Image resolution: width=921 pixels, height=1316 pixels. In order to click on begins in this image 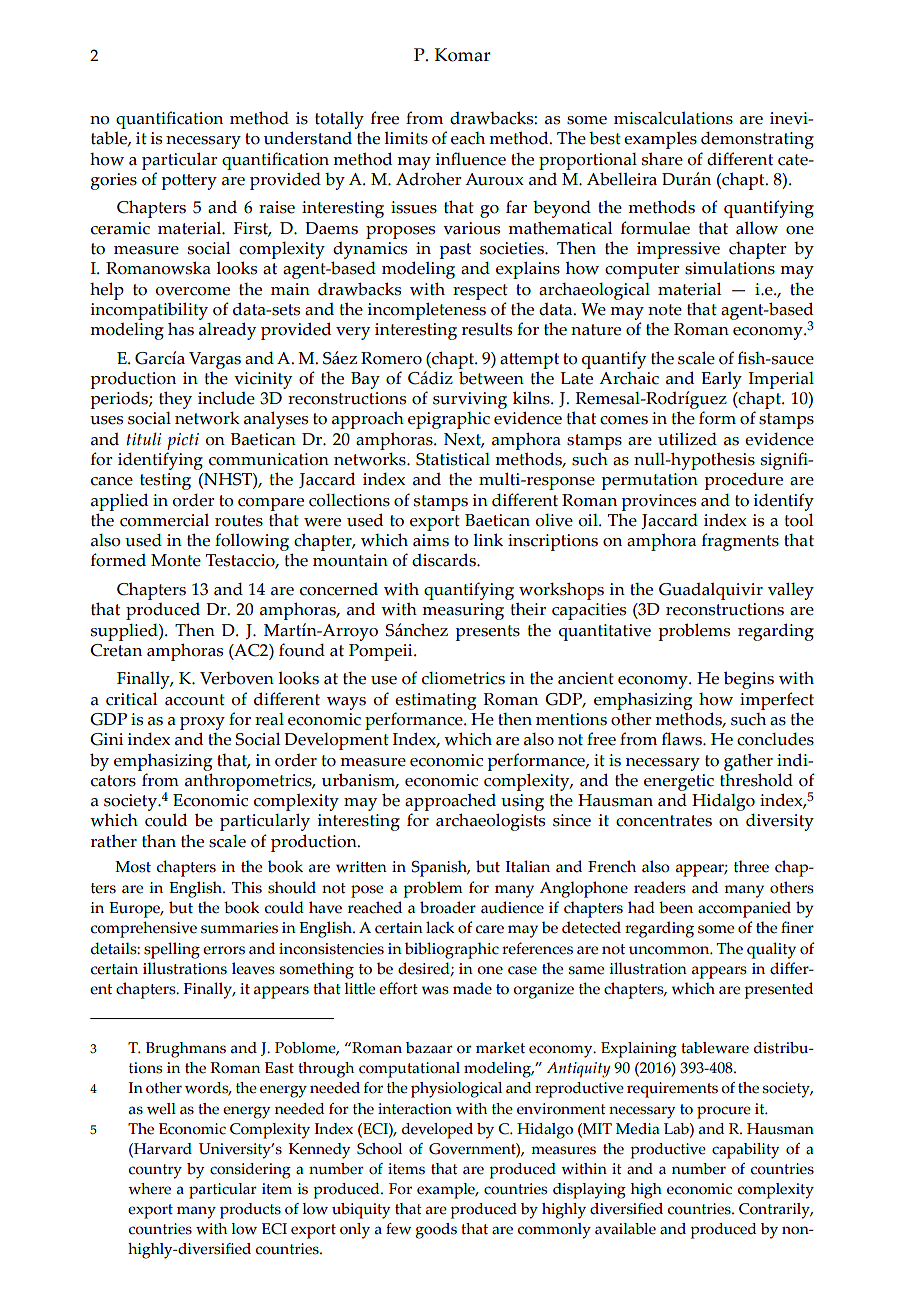, I will do `click(749, 680)`.
